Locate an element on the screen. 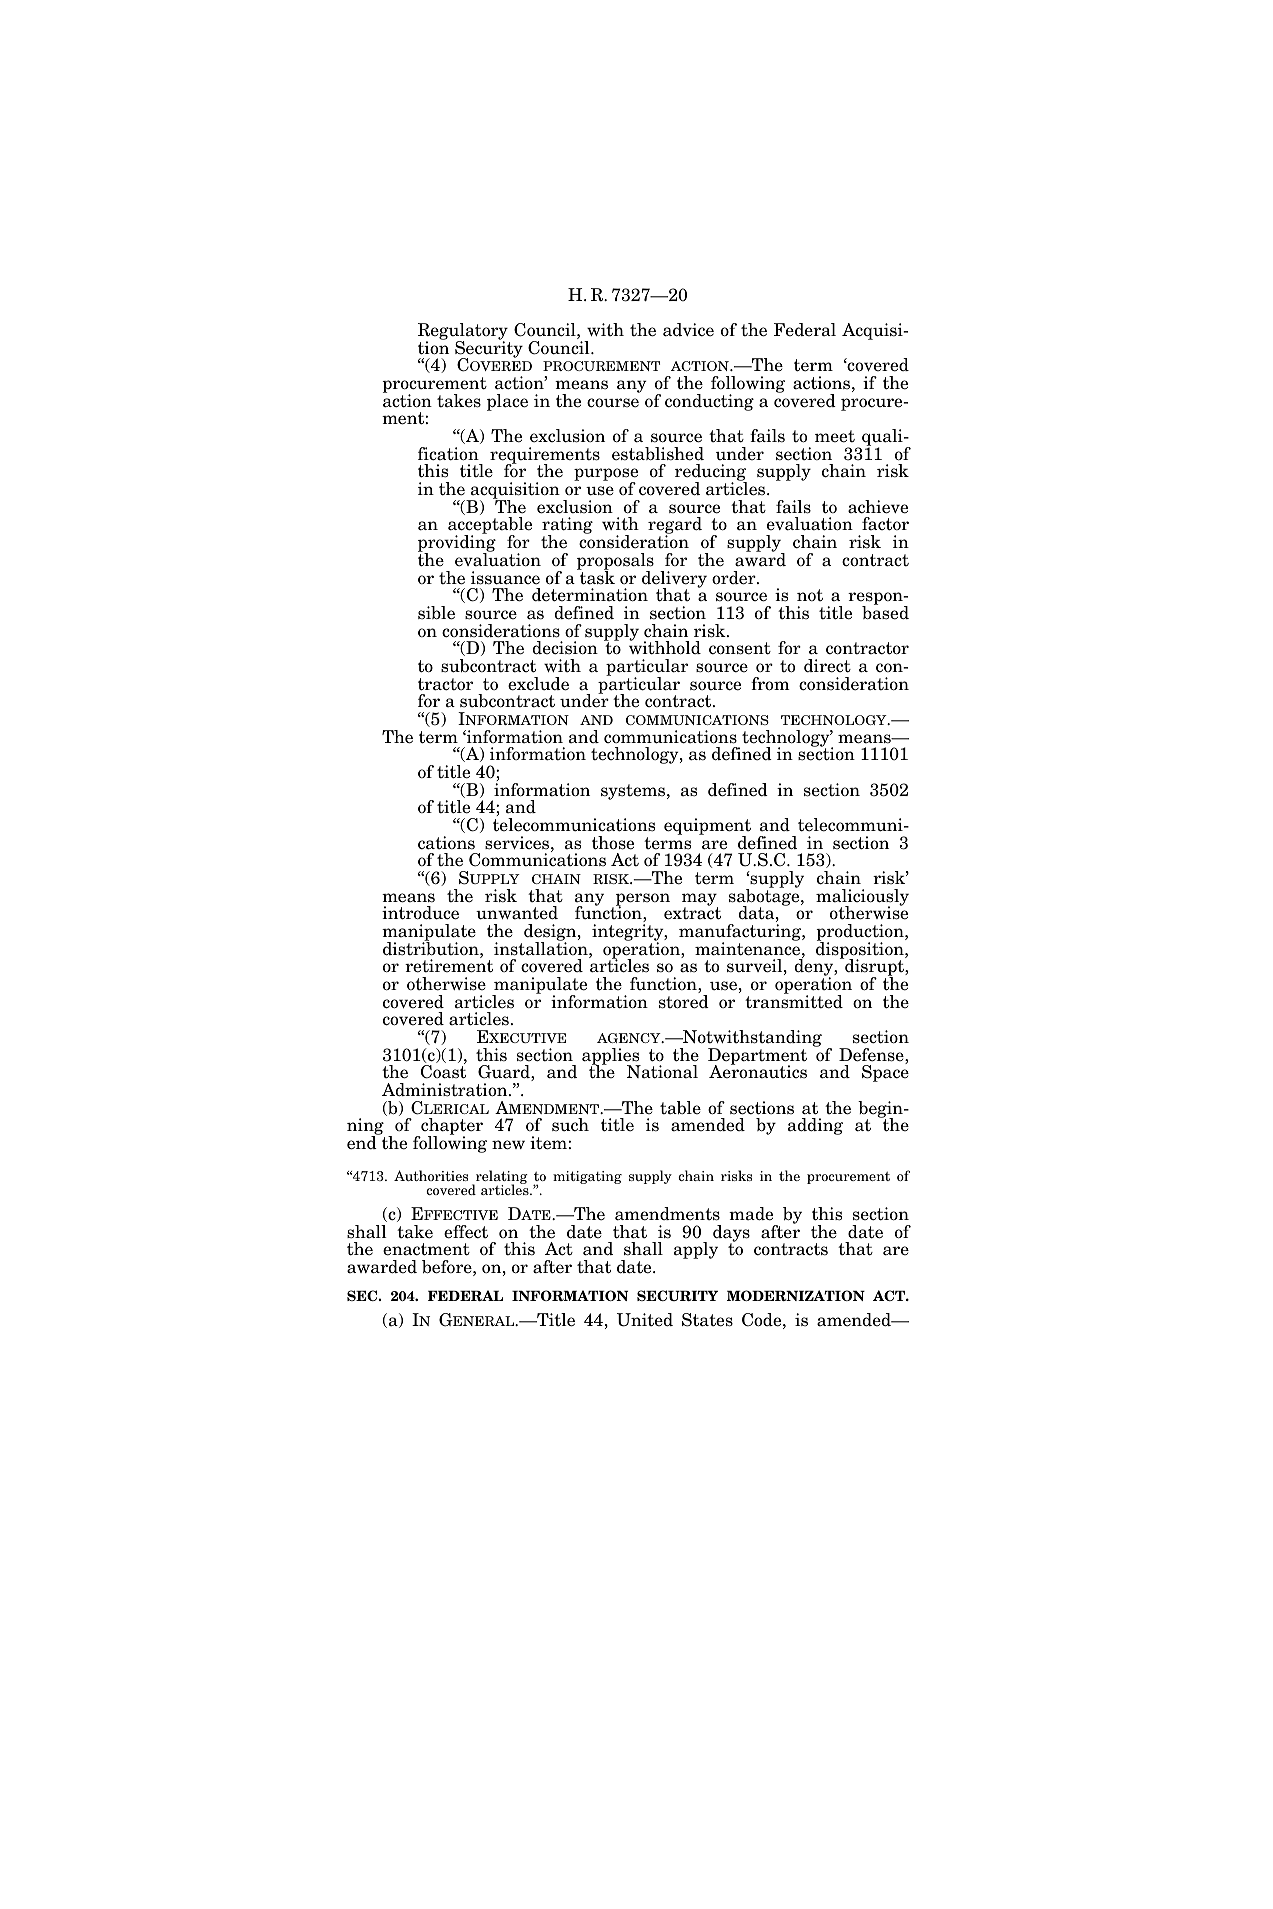  United is located at coordinates (645, 1320).
